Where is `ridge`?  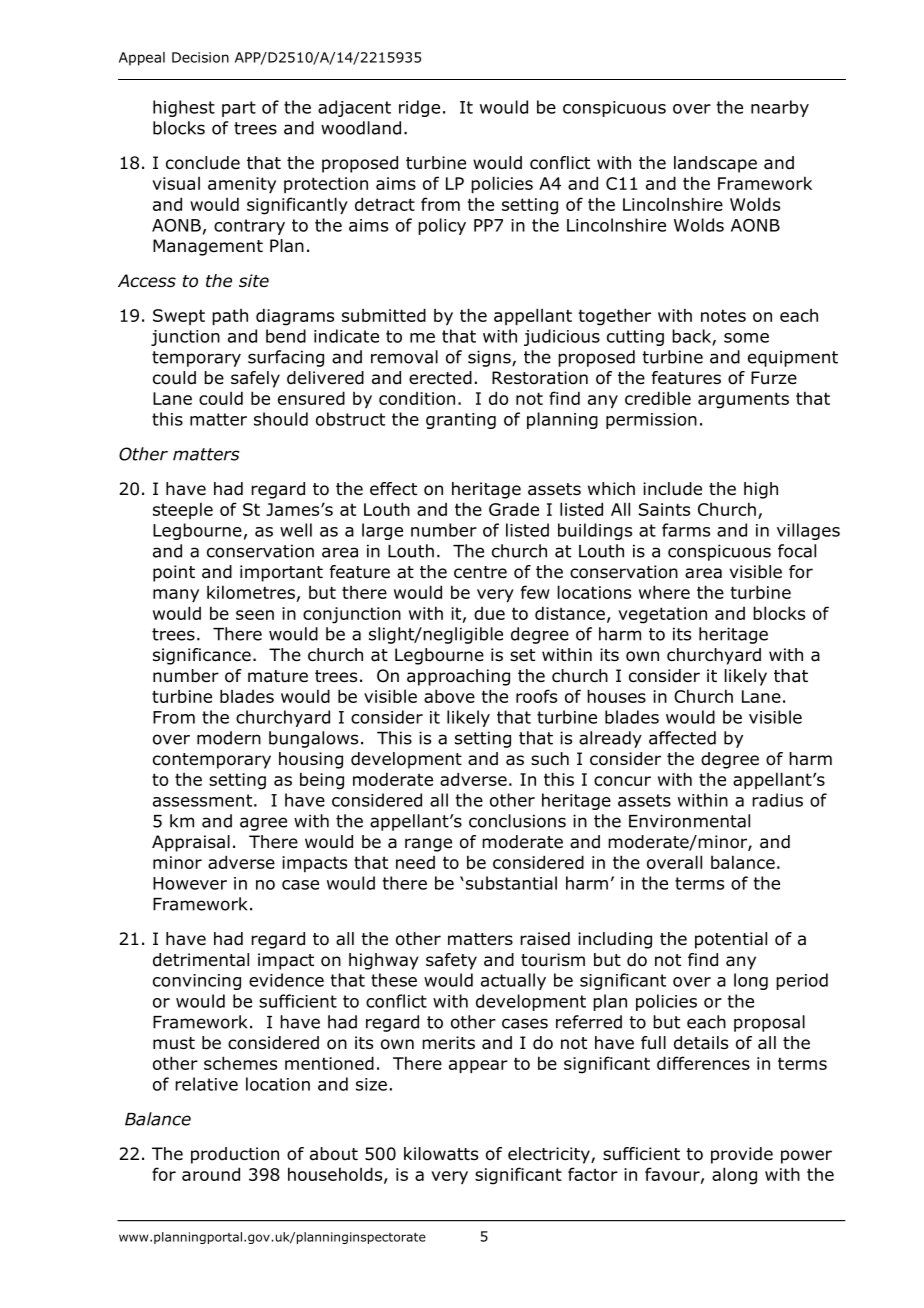
ridge is located at coordinates (419, 108).
